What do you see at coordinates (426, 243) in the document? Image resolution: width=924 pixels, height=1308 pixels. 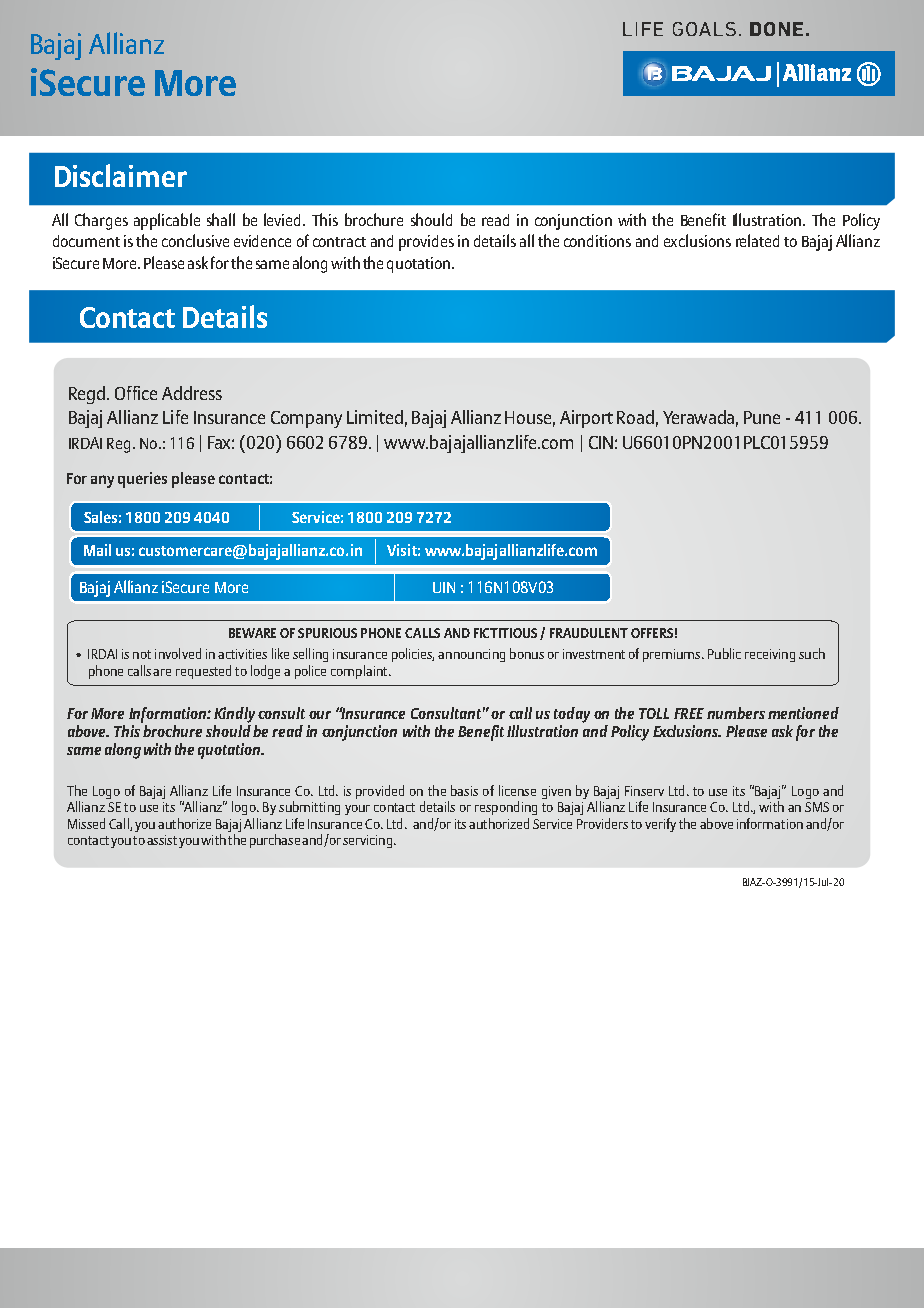 I see `provides` at bounding box center [426, 243].
